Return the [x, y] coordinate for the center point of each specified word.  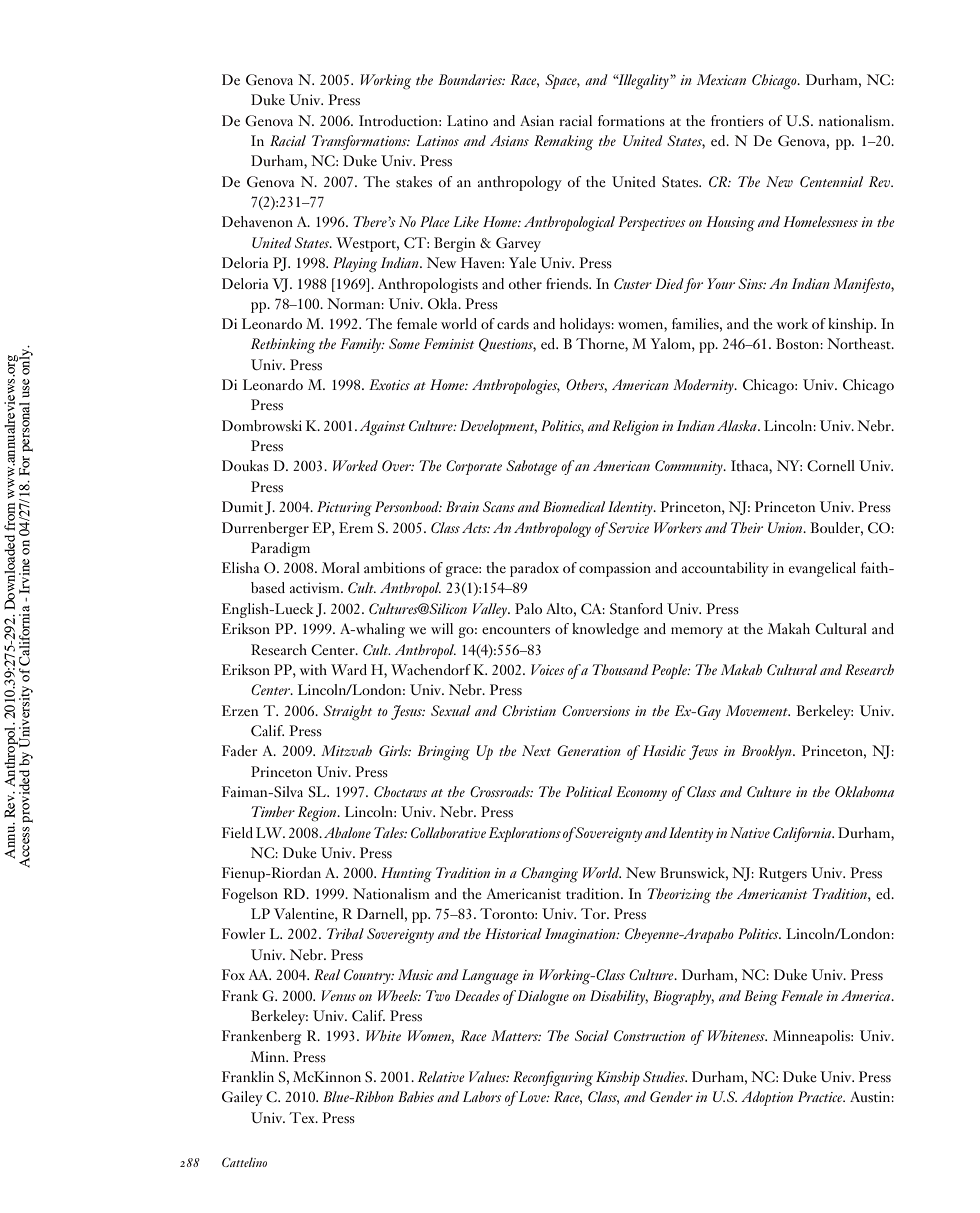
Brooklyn [767, 752]
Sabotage [531, 468]
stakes [414, 181]
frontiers [737, 120]
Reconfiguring [553, 1079]
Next [536, 750]
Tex [303, 1117]
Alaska [738, 425]
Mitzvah [346, 750]
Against [382, 428]
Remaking [563, 143]
